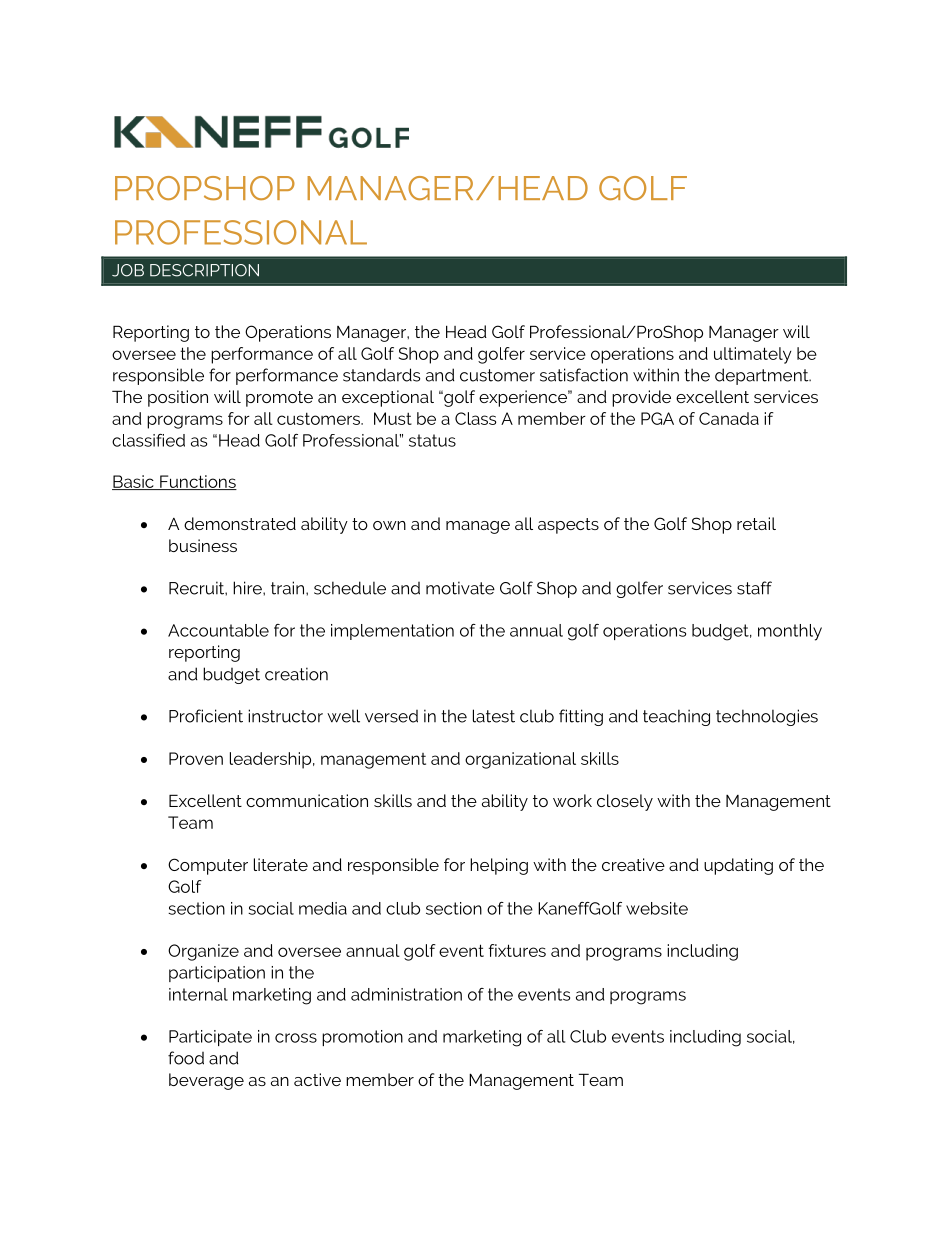 This screenshot has width=952, height=1233. What do you see at coordinates (206, 716) in the screenshot?
I see `Proficient` at bounding box center [206, 716].
